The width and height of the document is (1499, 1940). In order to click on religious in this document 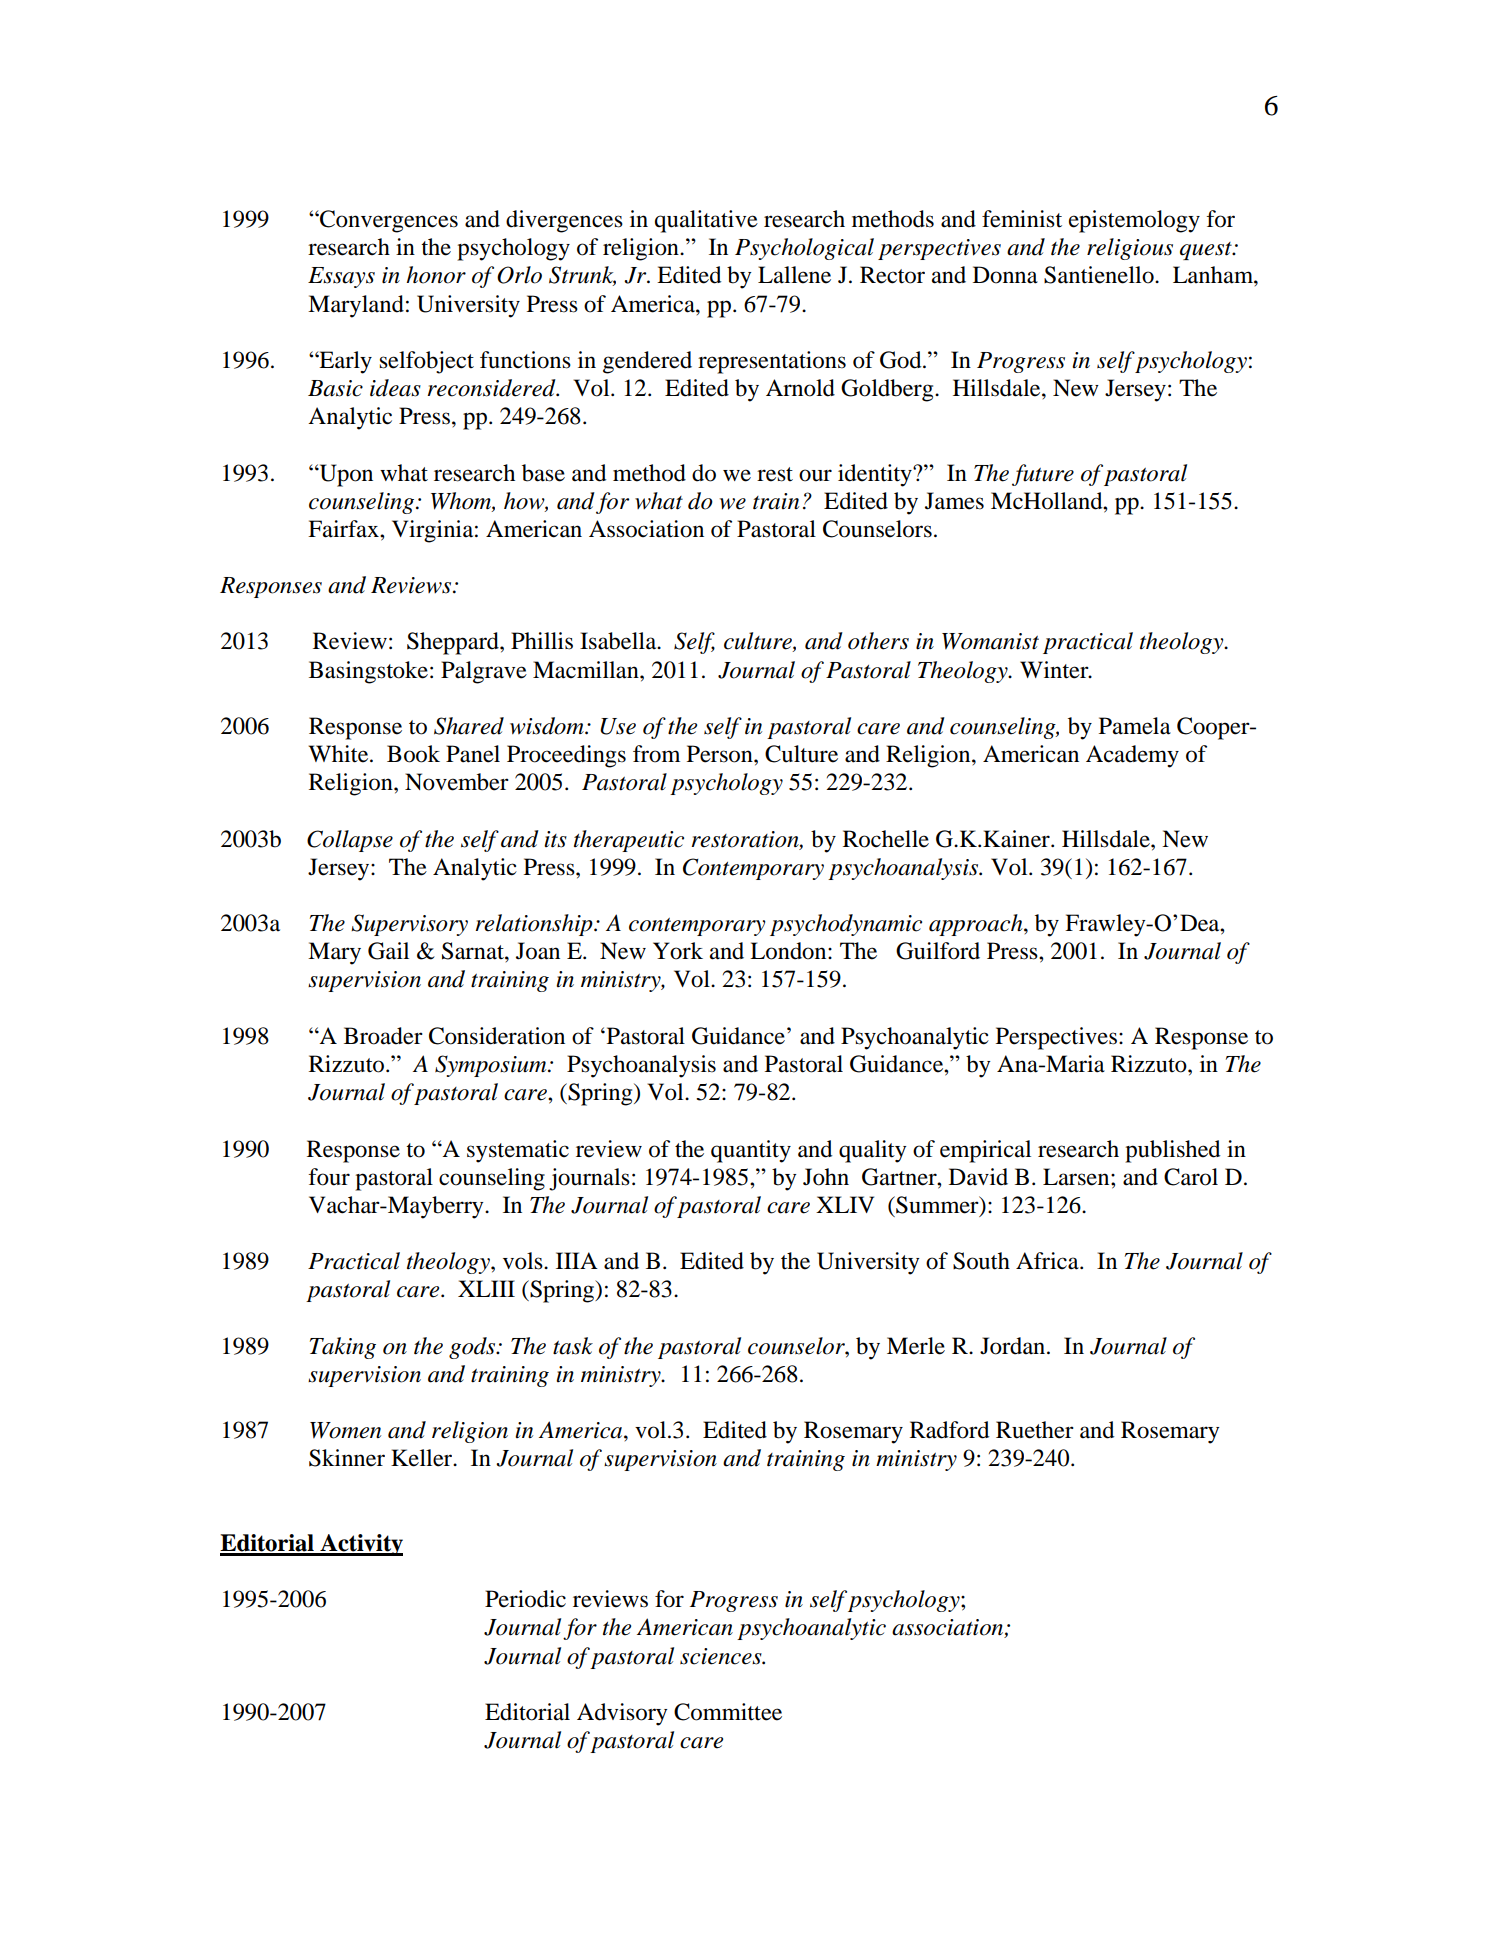, I will do `click(1130, 249)`.
